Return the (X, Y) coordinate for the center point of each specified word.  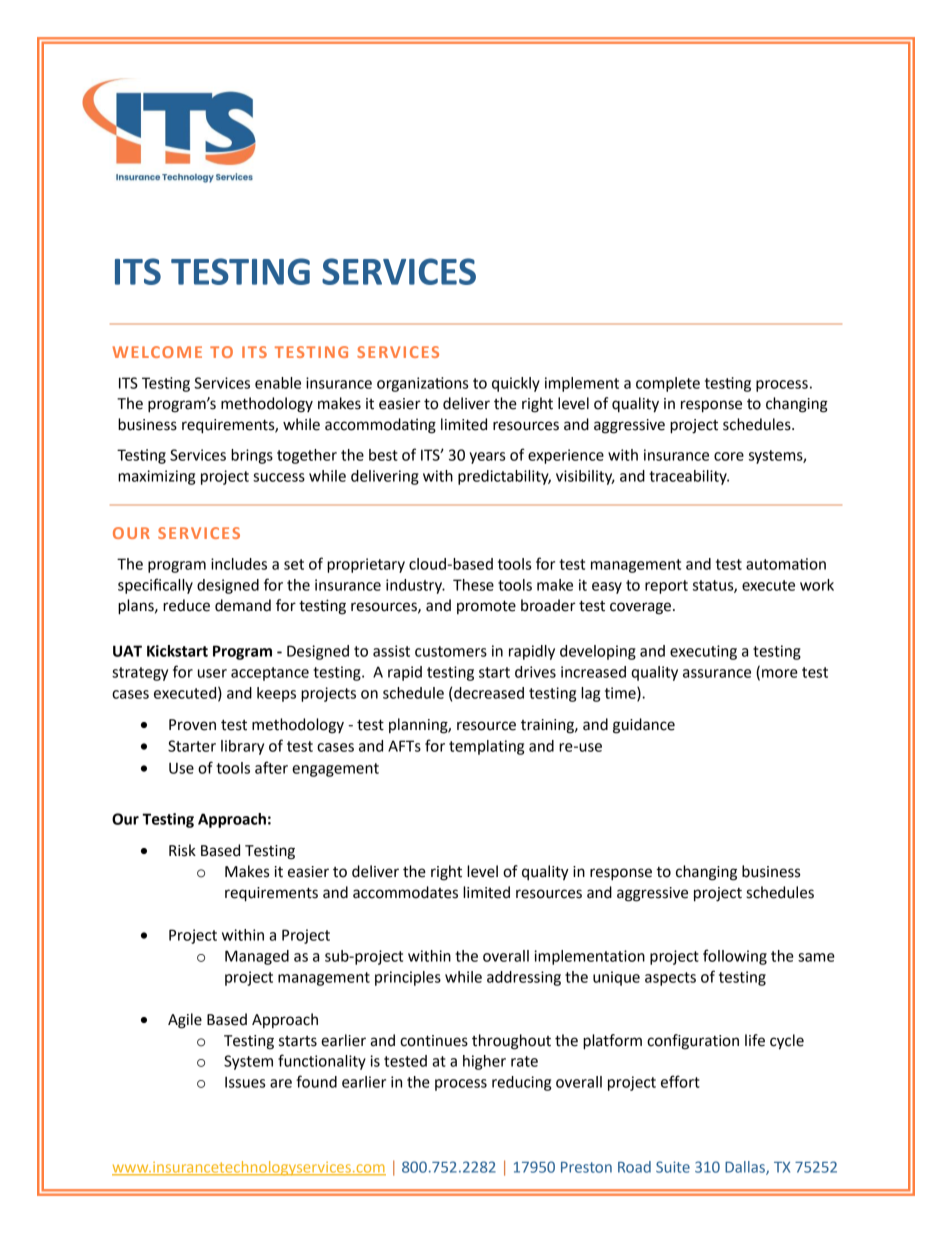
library (242, 747)
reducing (521, 1083)
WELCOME (157, 352)
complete (668, 384)
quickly (516, 384)
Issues (245, 1082)
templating (486, 747)
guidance (644, 726)
